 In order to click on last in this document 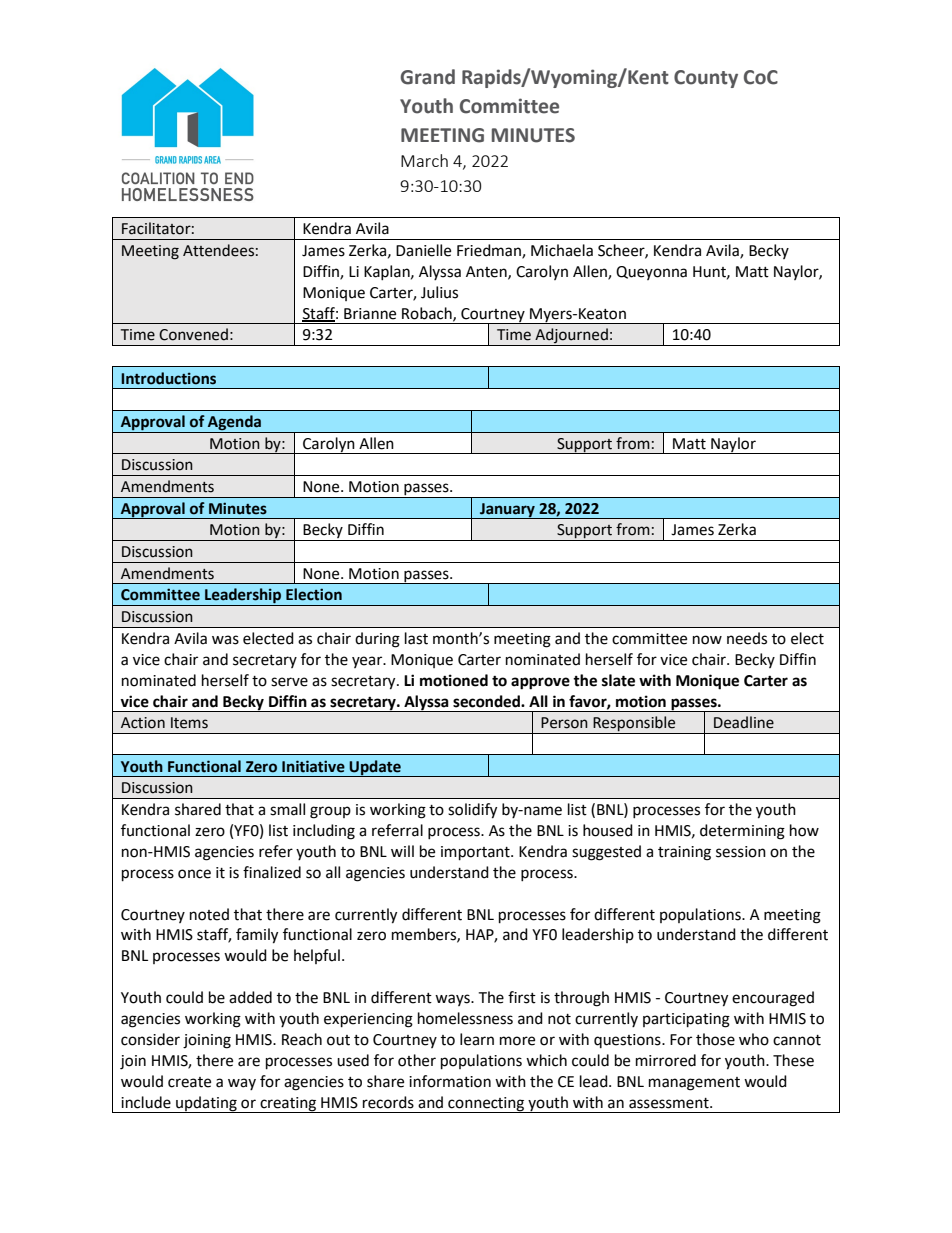, I will do `click(416, 638)`.
